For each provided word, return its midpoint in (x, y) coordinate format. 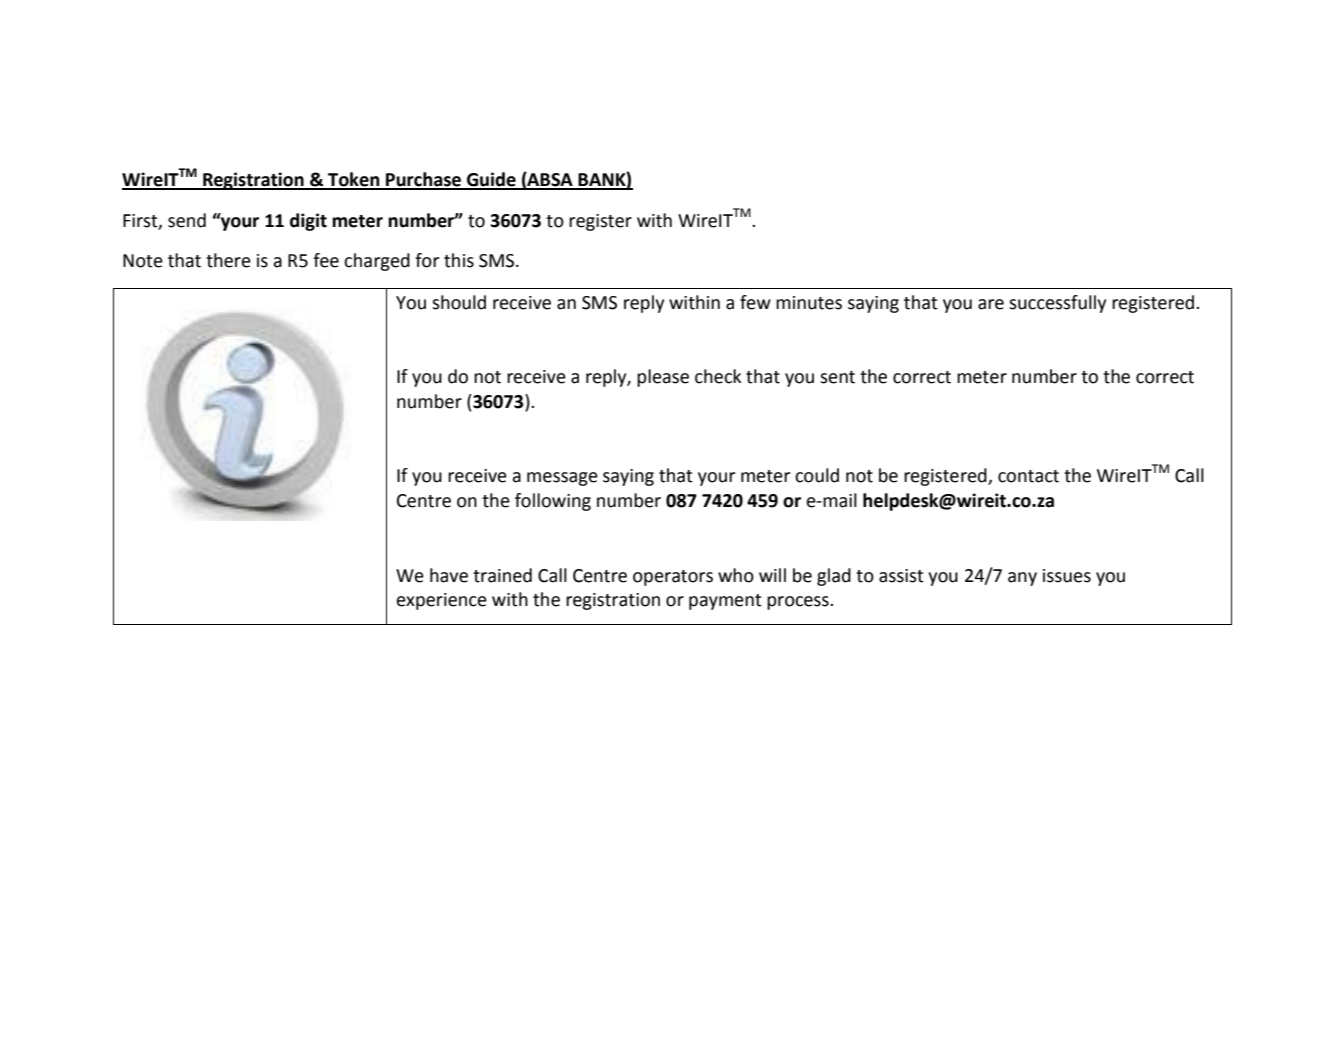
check (718, 376)
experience (442, 601)
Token (354, 180)
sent (837, 377)
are (991, 304)
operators (673, 578)
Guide (491, 180)
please (663, 378)
